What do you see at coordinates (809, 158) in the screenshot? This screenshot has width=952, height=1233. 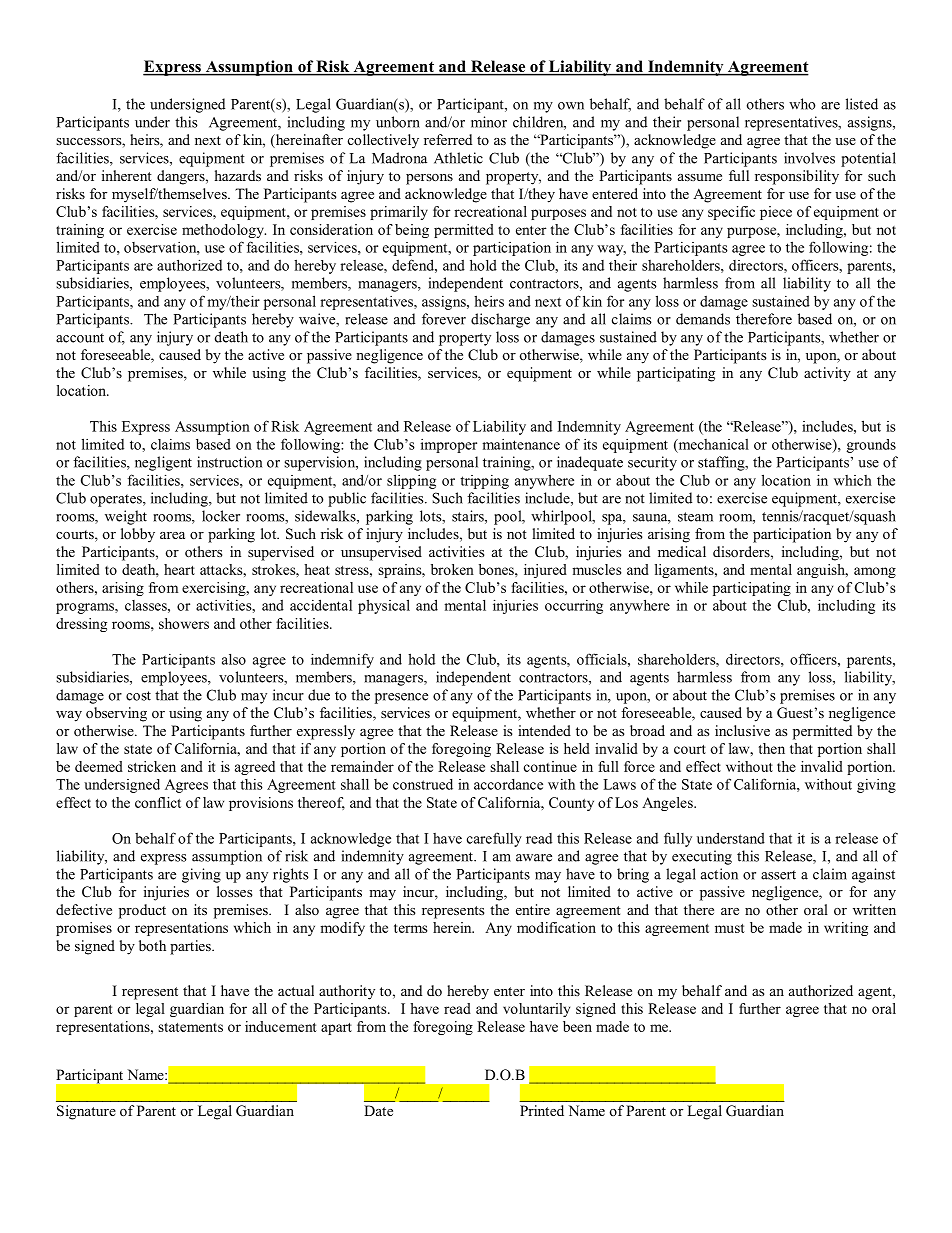 I see `involves` at bounding box center [809, 158].
